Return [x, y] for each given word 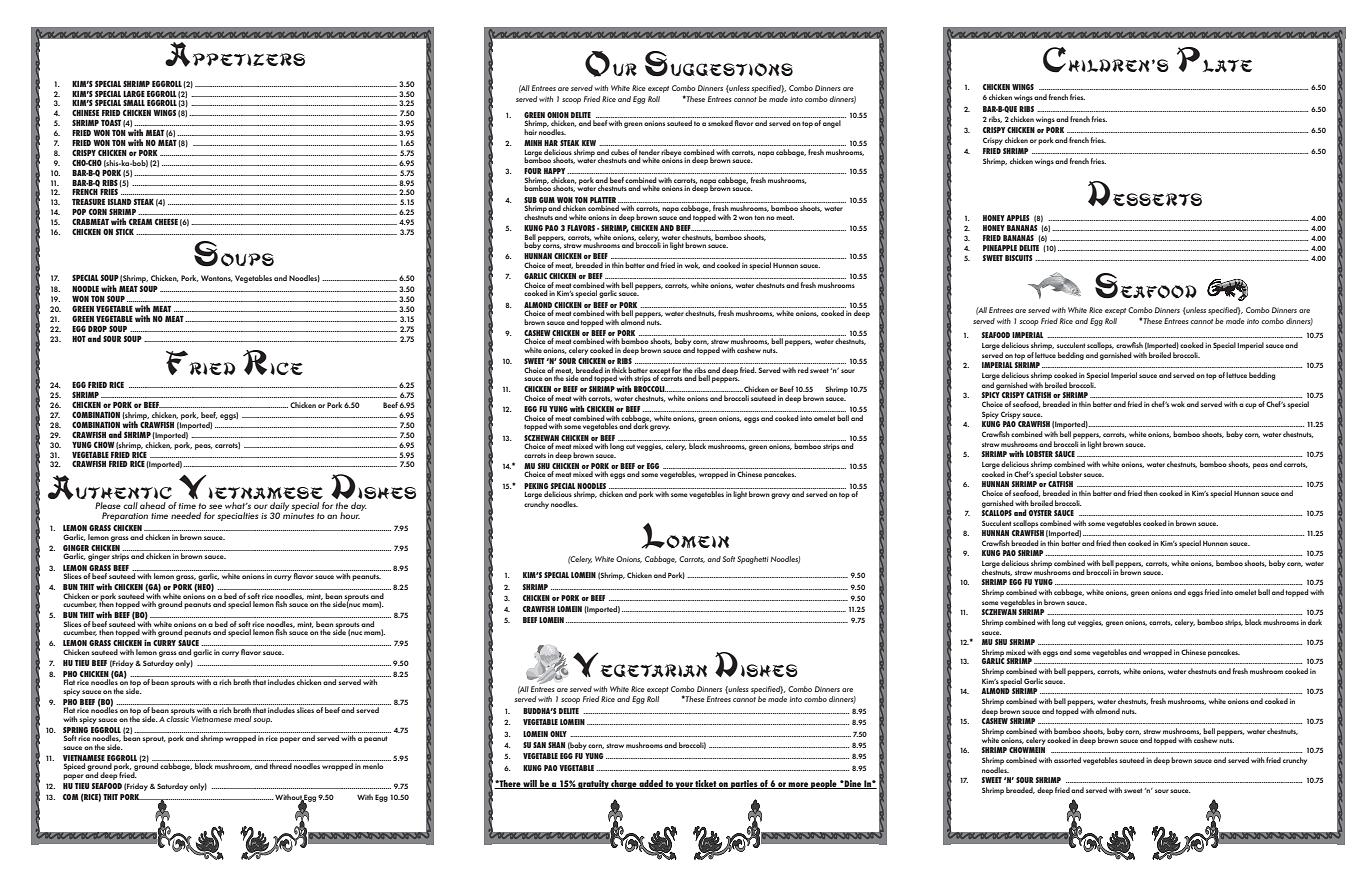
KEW [589, 143]
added [651, 784]
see [215, 506]
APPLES [1018, 218]
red [803, 370]
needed [186, 515]
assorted [1067, 760]
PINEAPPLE [1000, 248]
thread [281, 766]
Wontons [217, 278]
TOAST [111, 122]
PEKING [536, 486]
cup [1251, 406]
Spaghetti [752, 560]
